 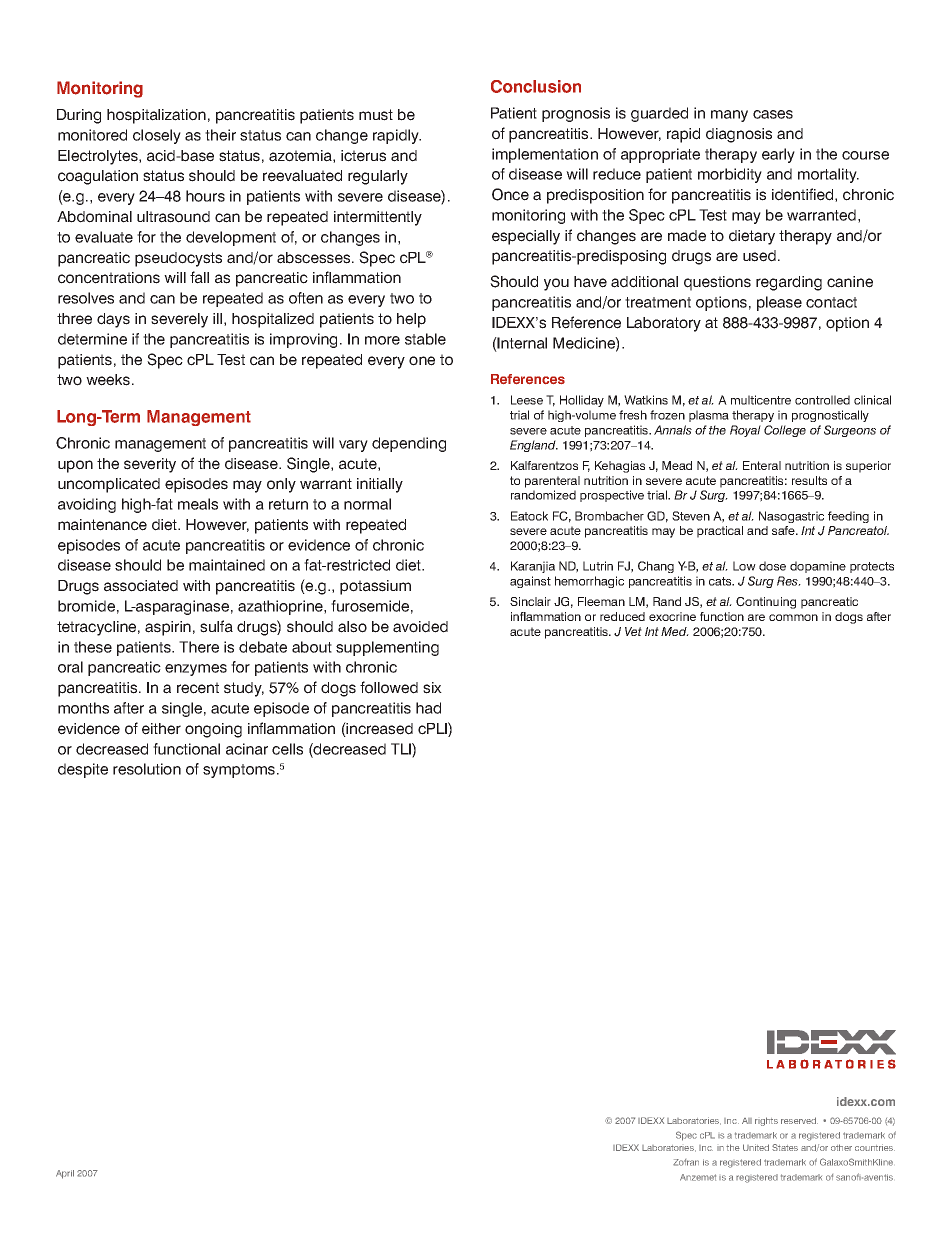 I want to click on aspirin, so click(x=168, y=628).
